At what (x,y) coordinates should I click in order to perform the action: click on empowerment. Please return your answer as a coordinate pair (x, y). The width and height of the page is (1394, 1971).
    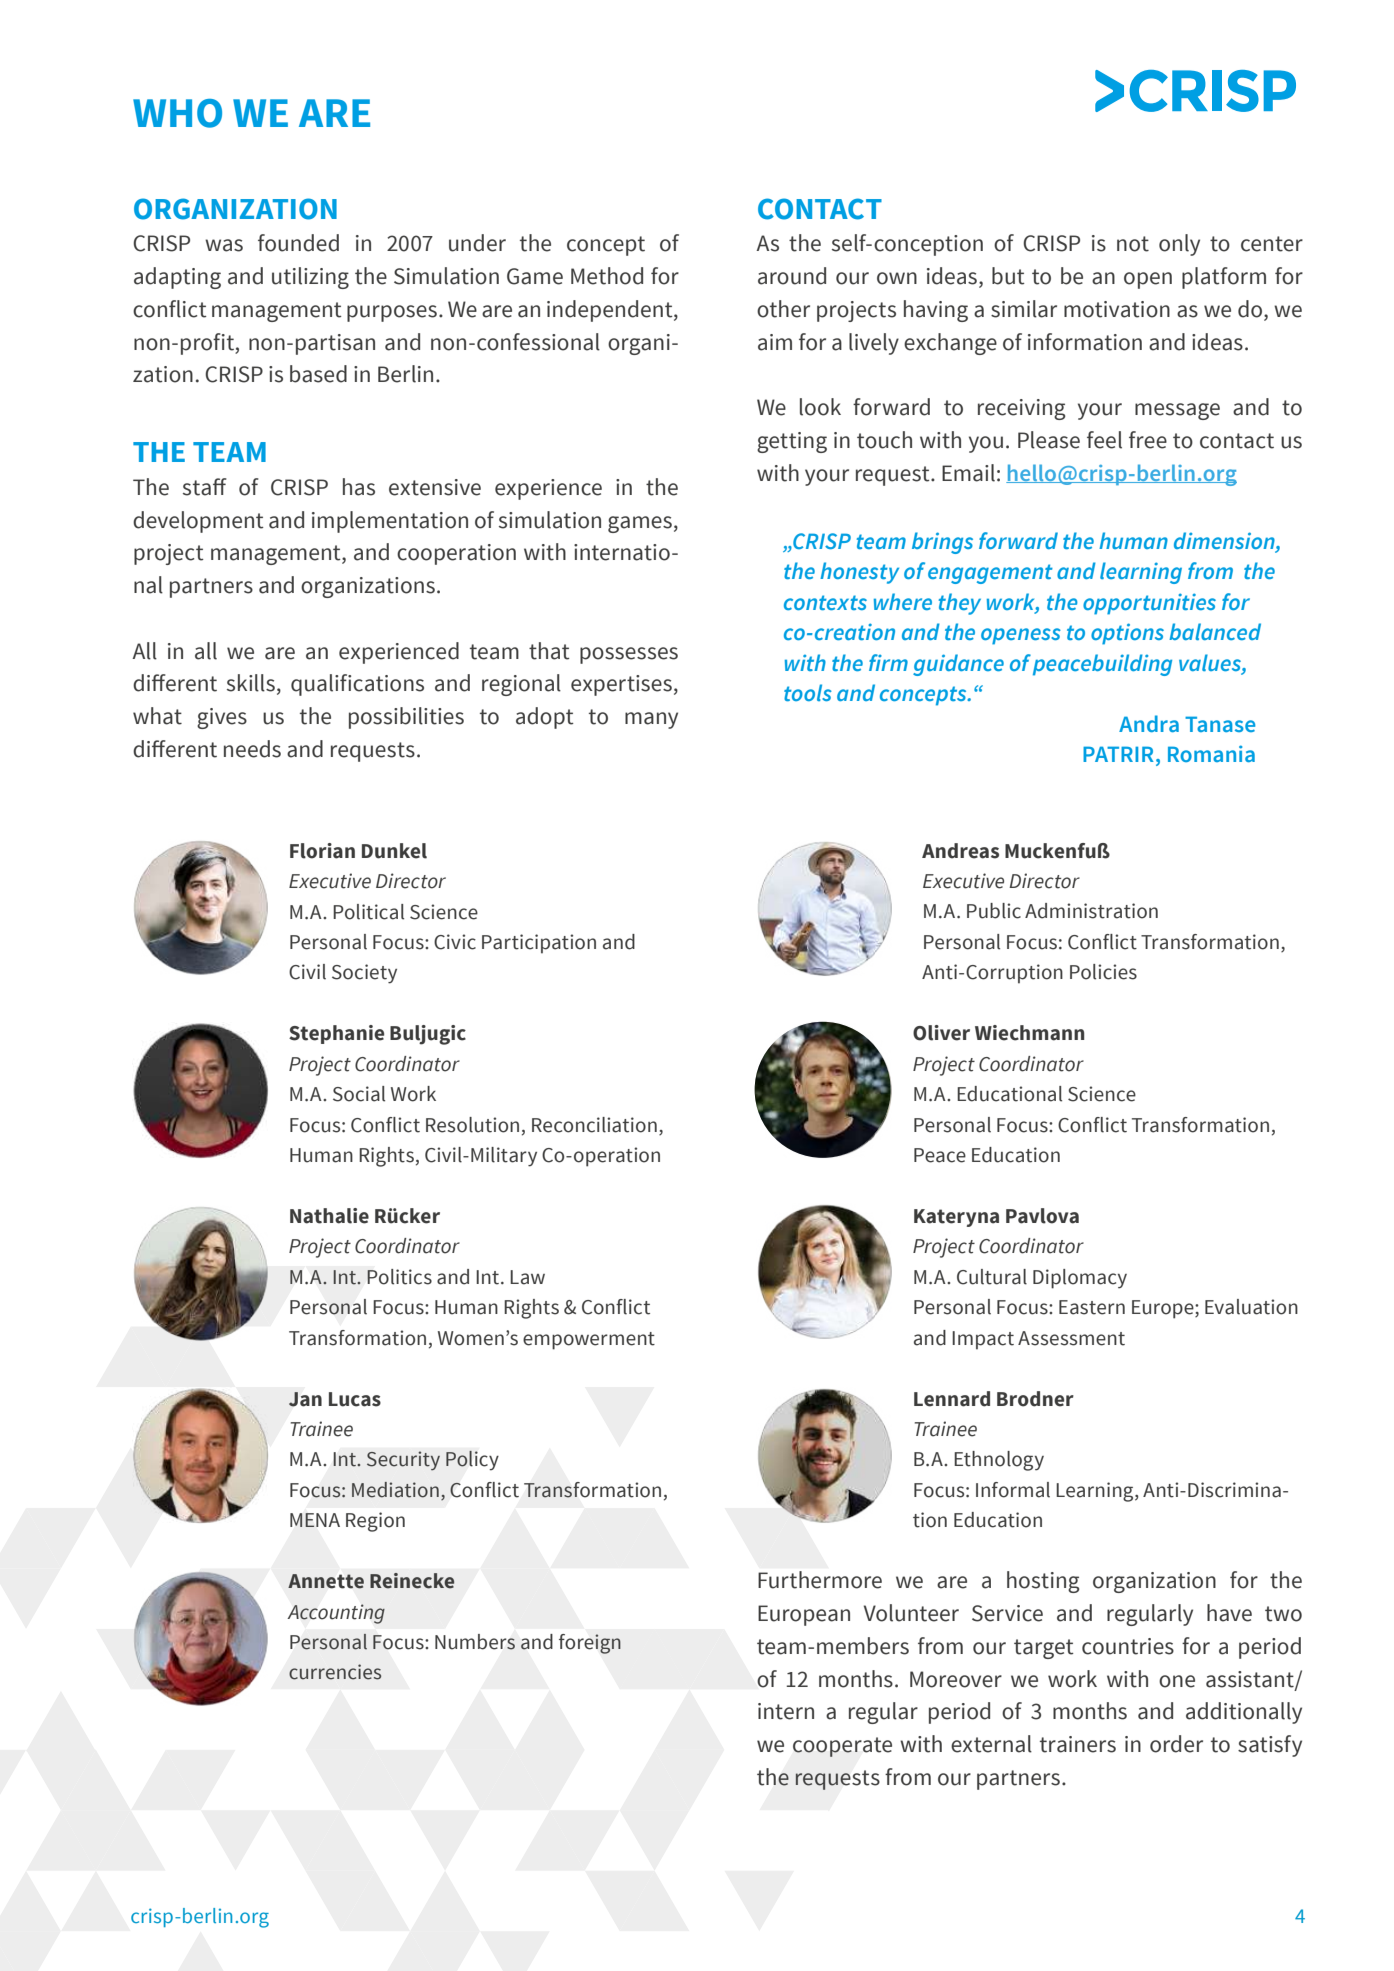
    Looking at the image, I should click on (589, 1341).
